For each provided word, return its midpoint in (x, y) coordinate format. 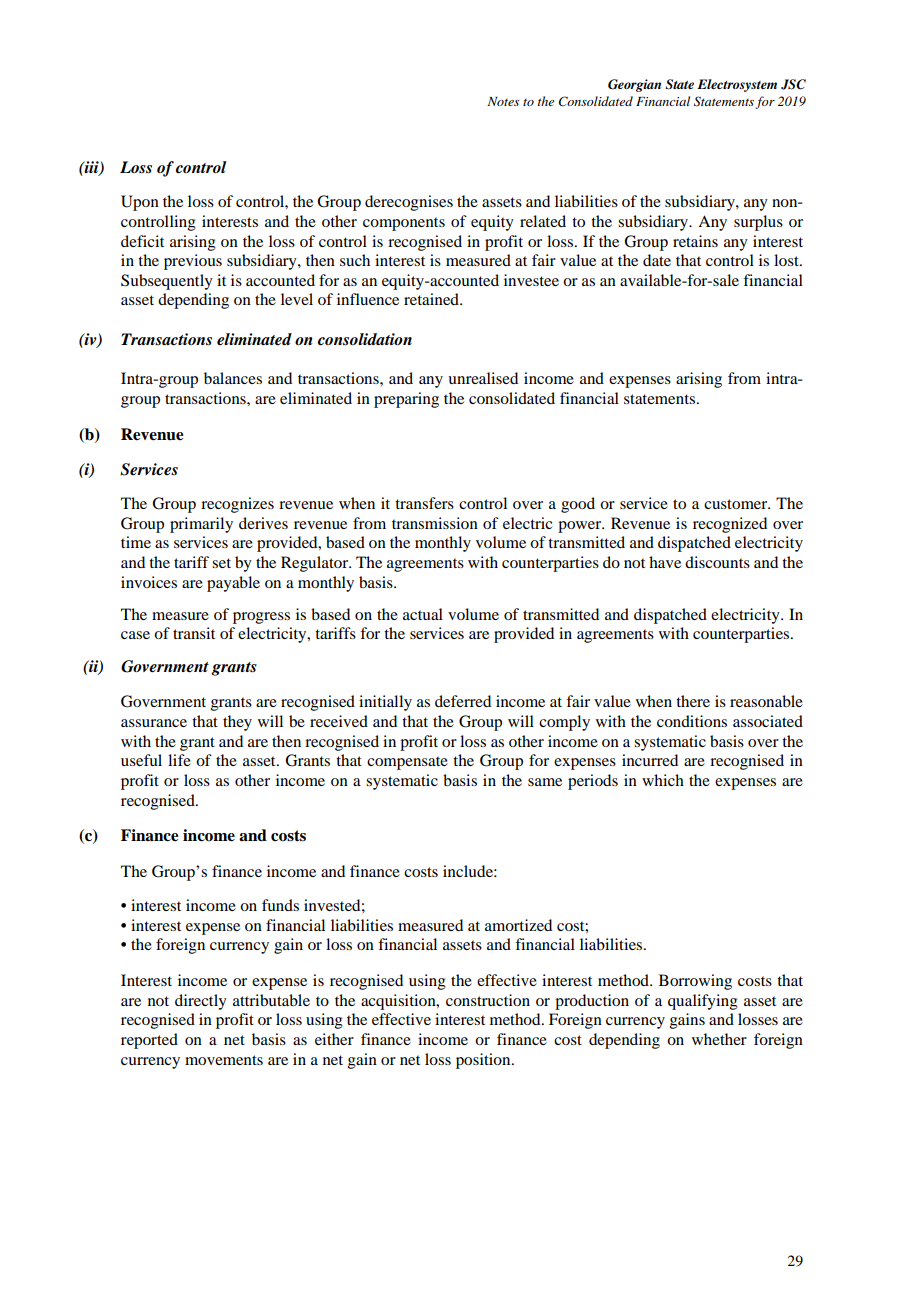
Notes (503, 101)
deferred (463, 701)
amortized (518, 925)
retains (695, 241)
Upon (140, 203)
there (693, 701)
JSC (793, 84)
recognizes (237, 505)
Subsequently (167, 282)
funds (280, 905)
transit (194, 633)
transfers (424, 503)
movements (224, 1060)
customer (737, 504)
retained (432, 299)
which (663, 780)
